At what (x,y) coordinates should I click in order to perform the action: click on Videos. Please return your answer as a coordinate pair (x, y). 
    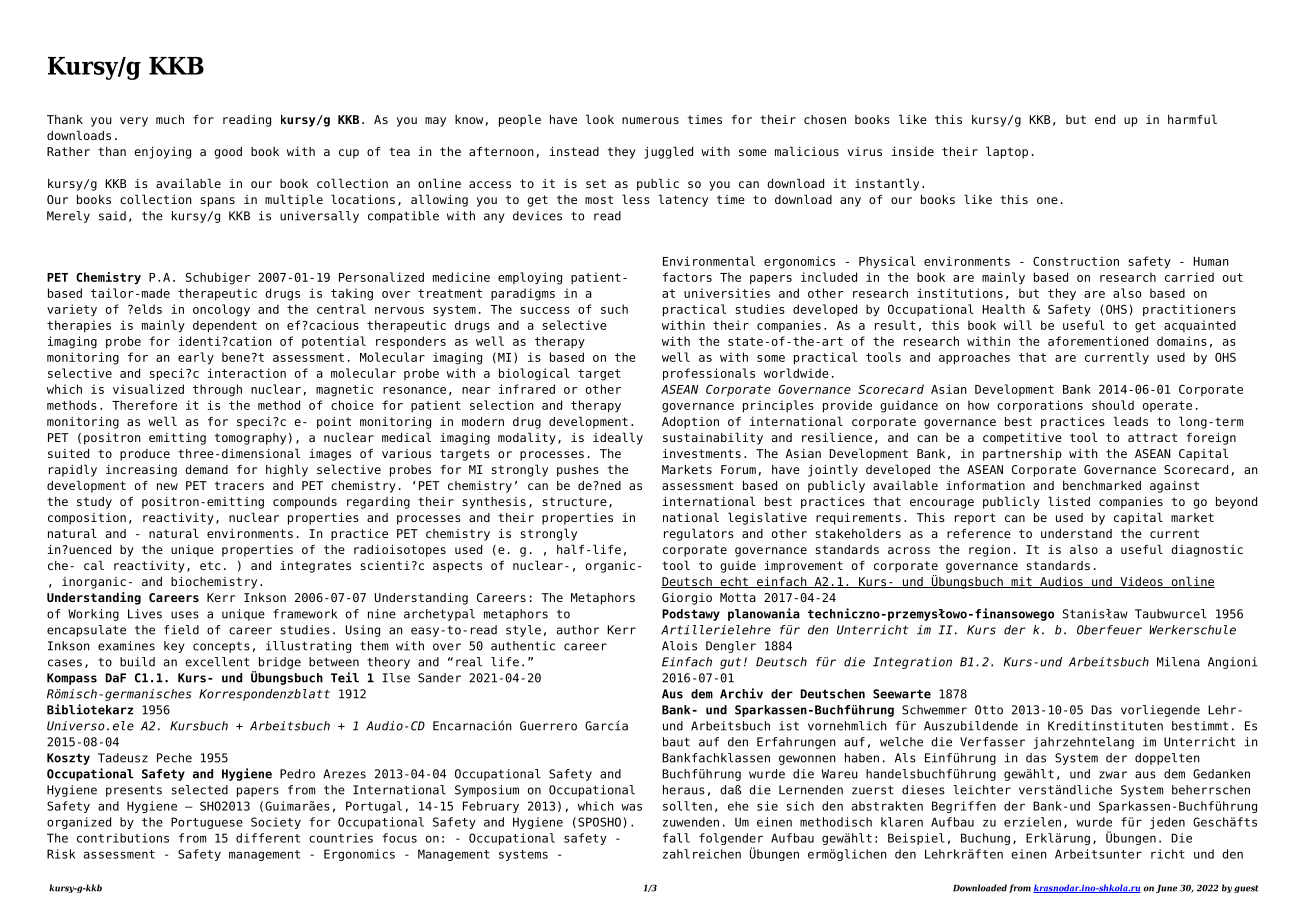
    Looking at the image, I should click on (1141, 582).
